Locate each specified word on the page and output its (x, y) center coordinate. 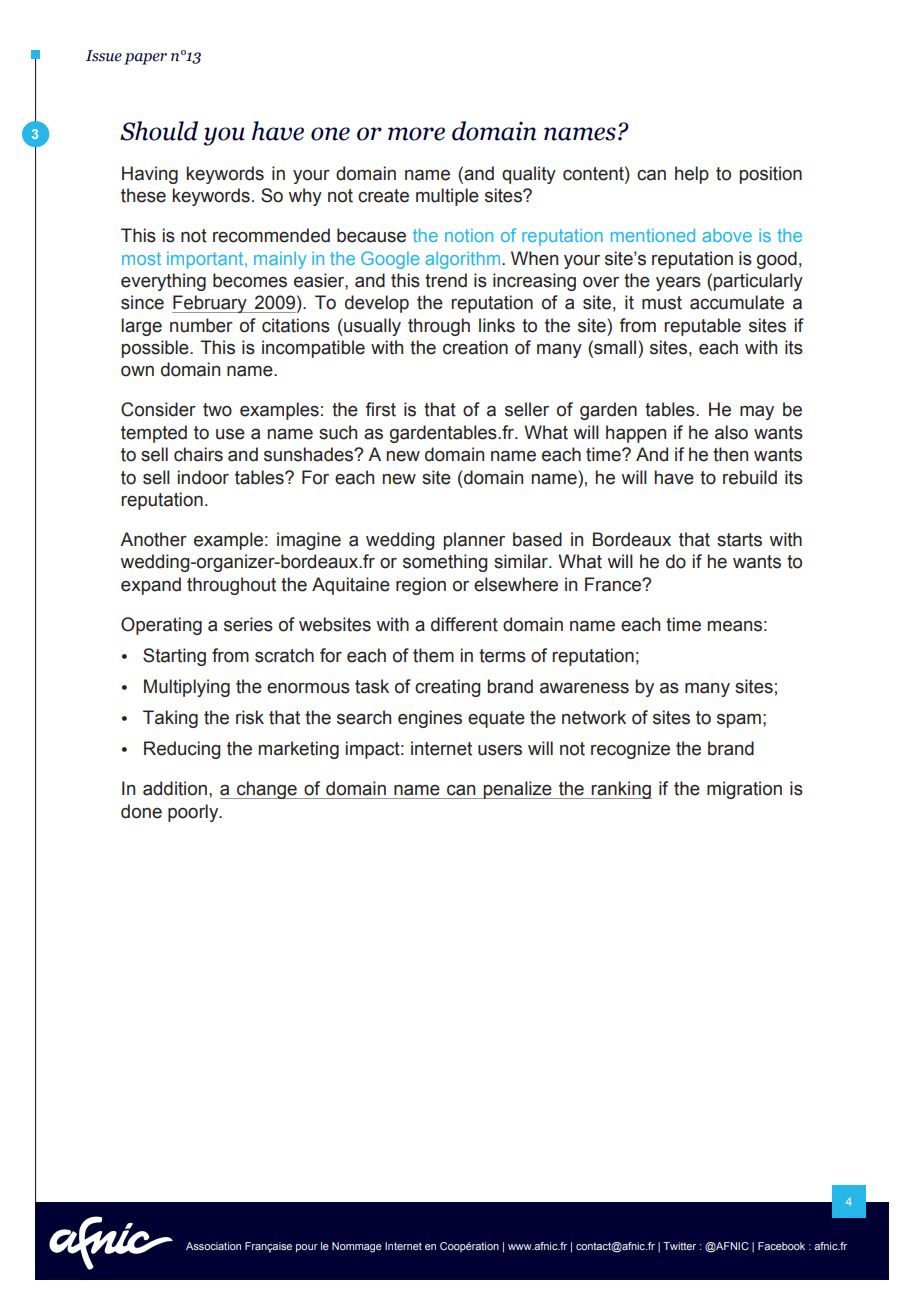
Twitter (679, 1246)
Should (159, 131)
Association (213, 1246)
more (416, 134)
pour (307, 1248)
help (692, 175)
